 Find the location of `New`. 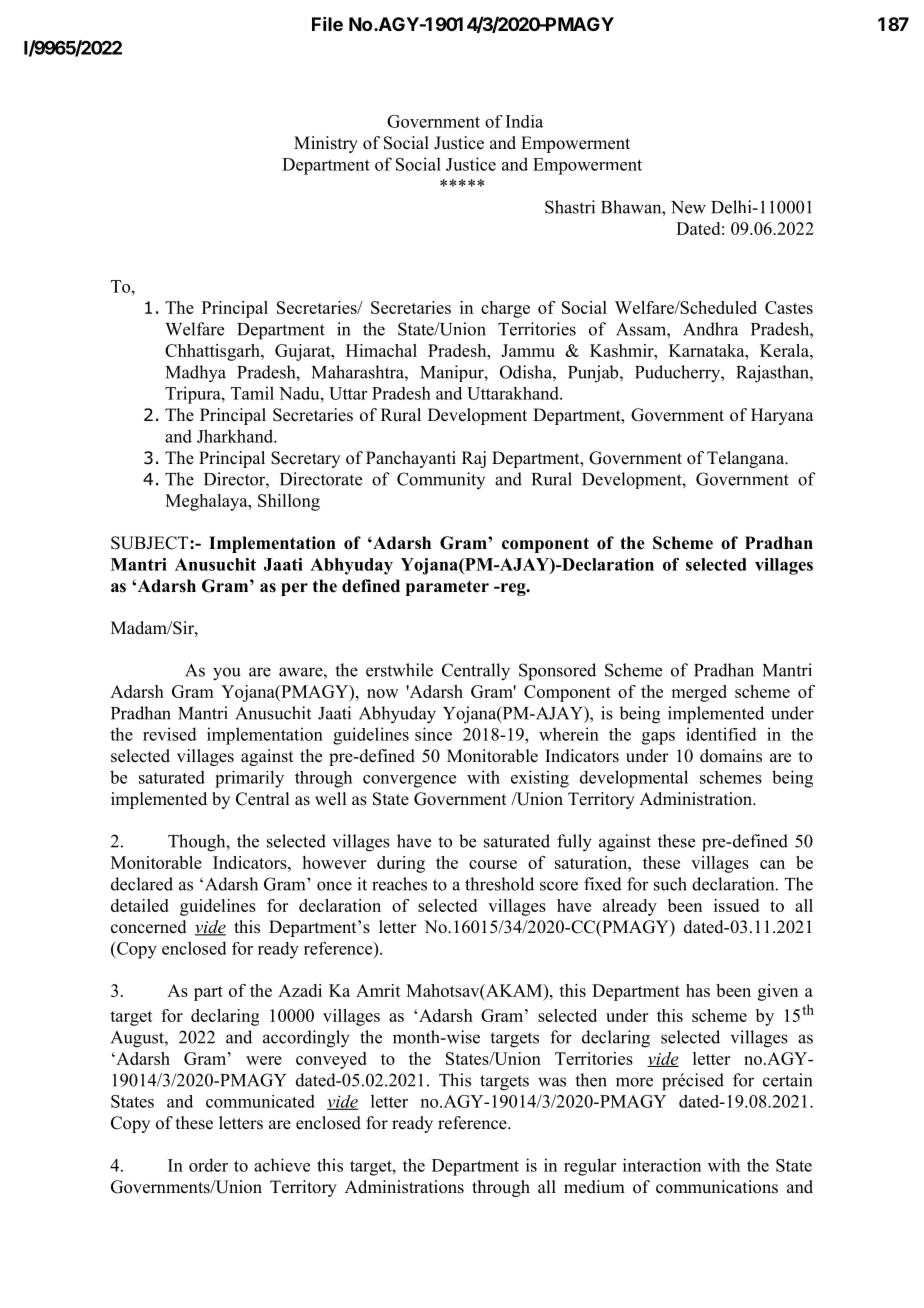

New is located at coordinates (688, 207).
